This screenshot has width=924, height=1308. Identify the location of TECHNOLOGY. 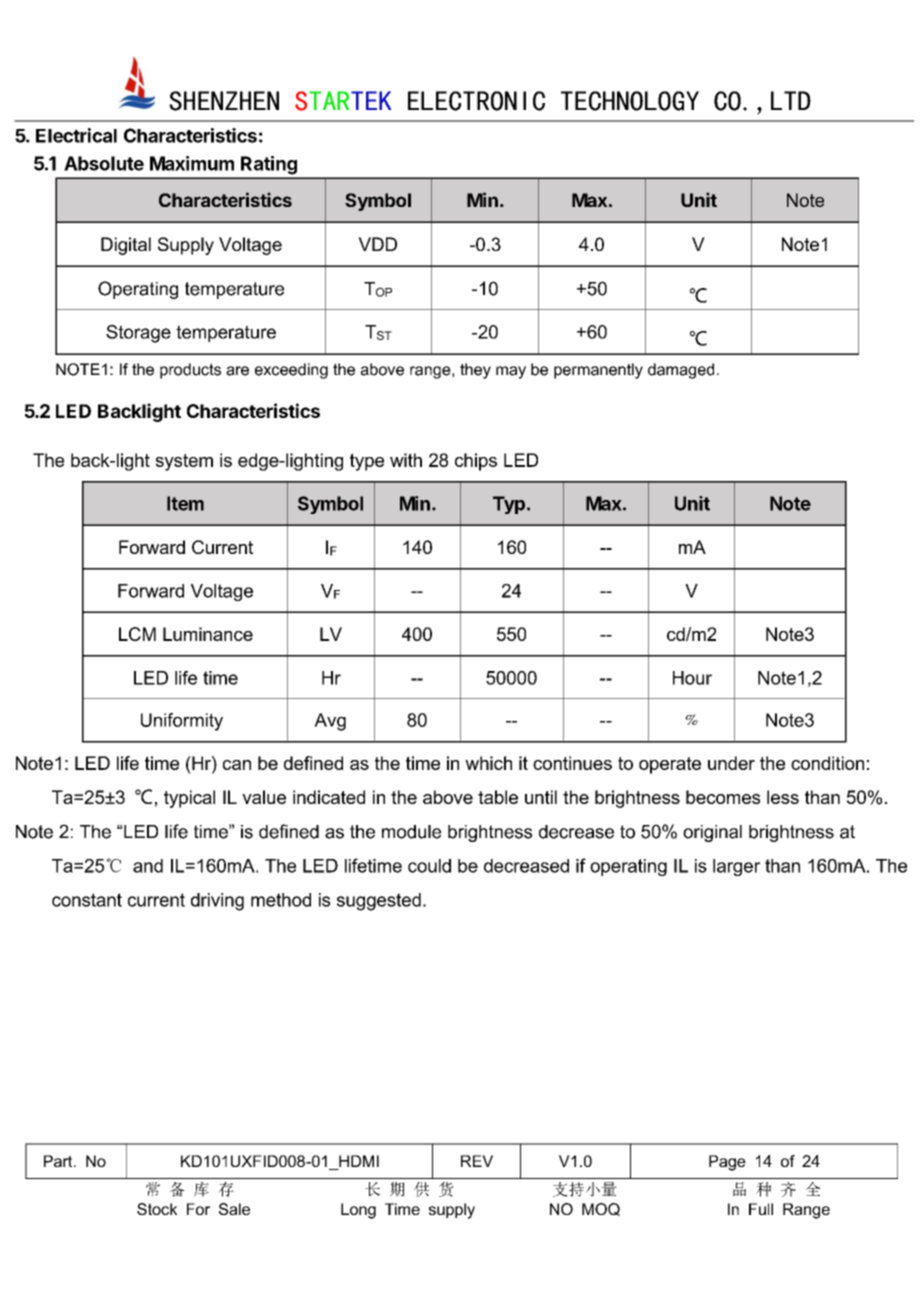
(630, 101).
